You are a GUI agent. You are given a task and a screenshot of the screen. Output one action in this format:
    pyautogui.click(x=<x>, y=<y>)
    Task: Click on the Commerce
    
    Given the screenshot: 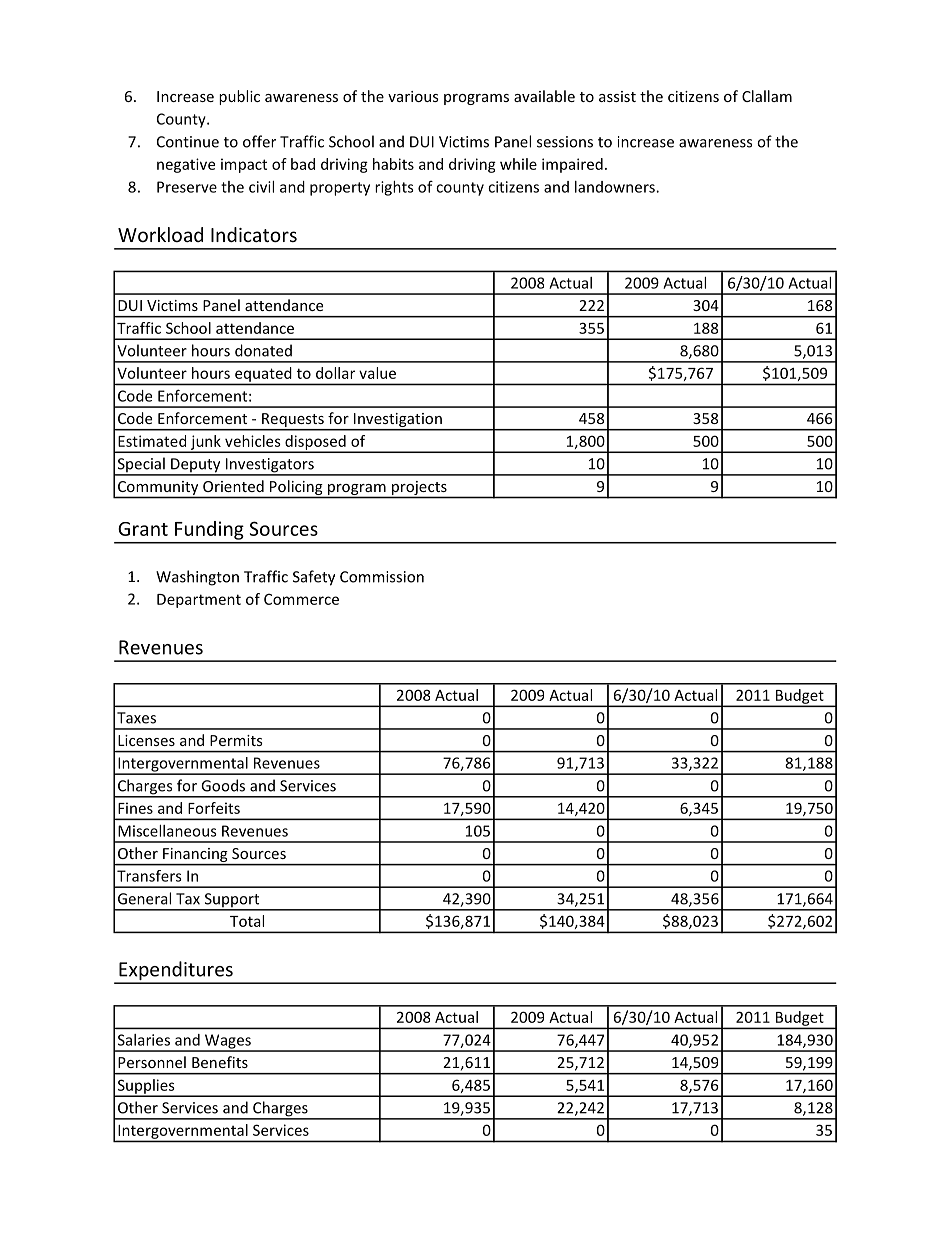 What is the action you would take?
    pyautogui.click(x=301, y=599)
